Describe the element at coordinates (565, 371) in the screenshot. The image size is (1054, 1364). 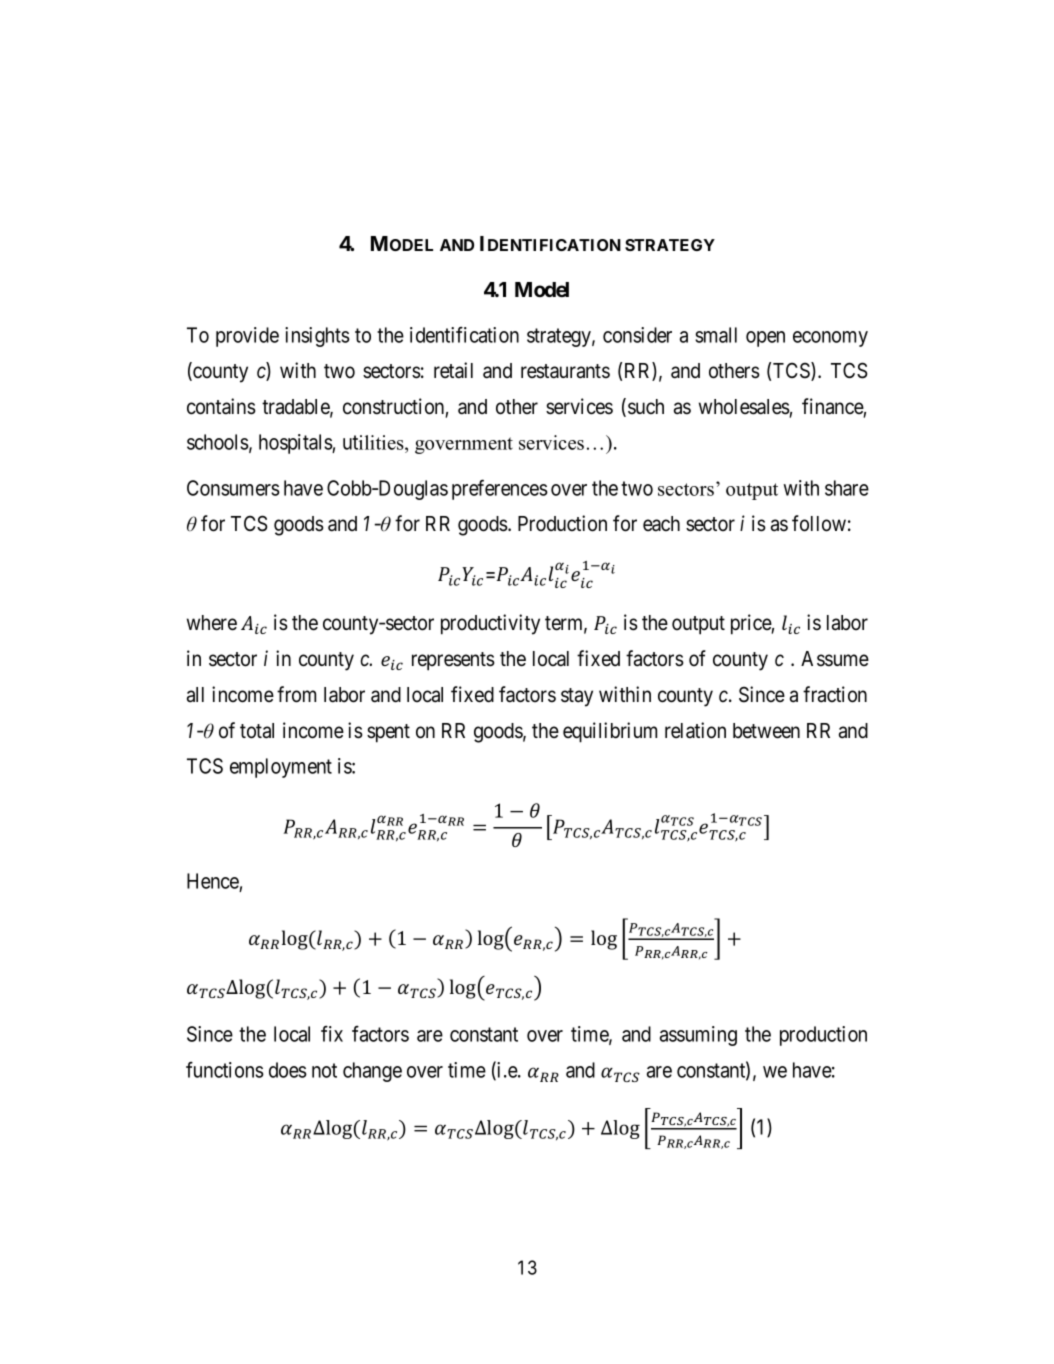
I see `restaurants` at that location.
